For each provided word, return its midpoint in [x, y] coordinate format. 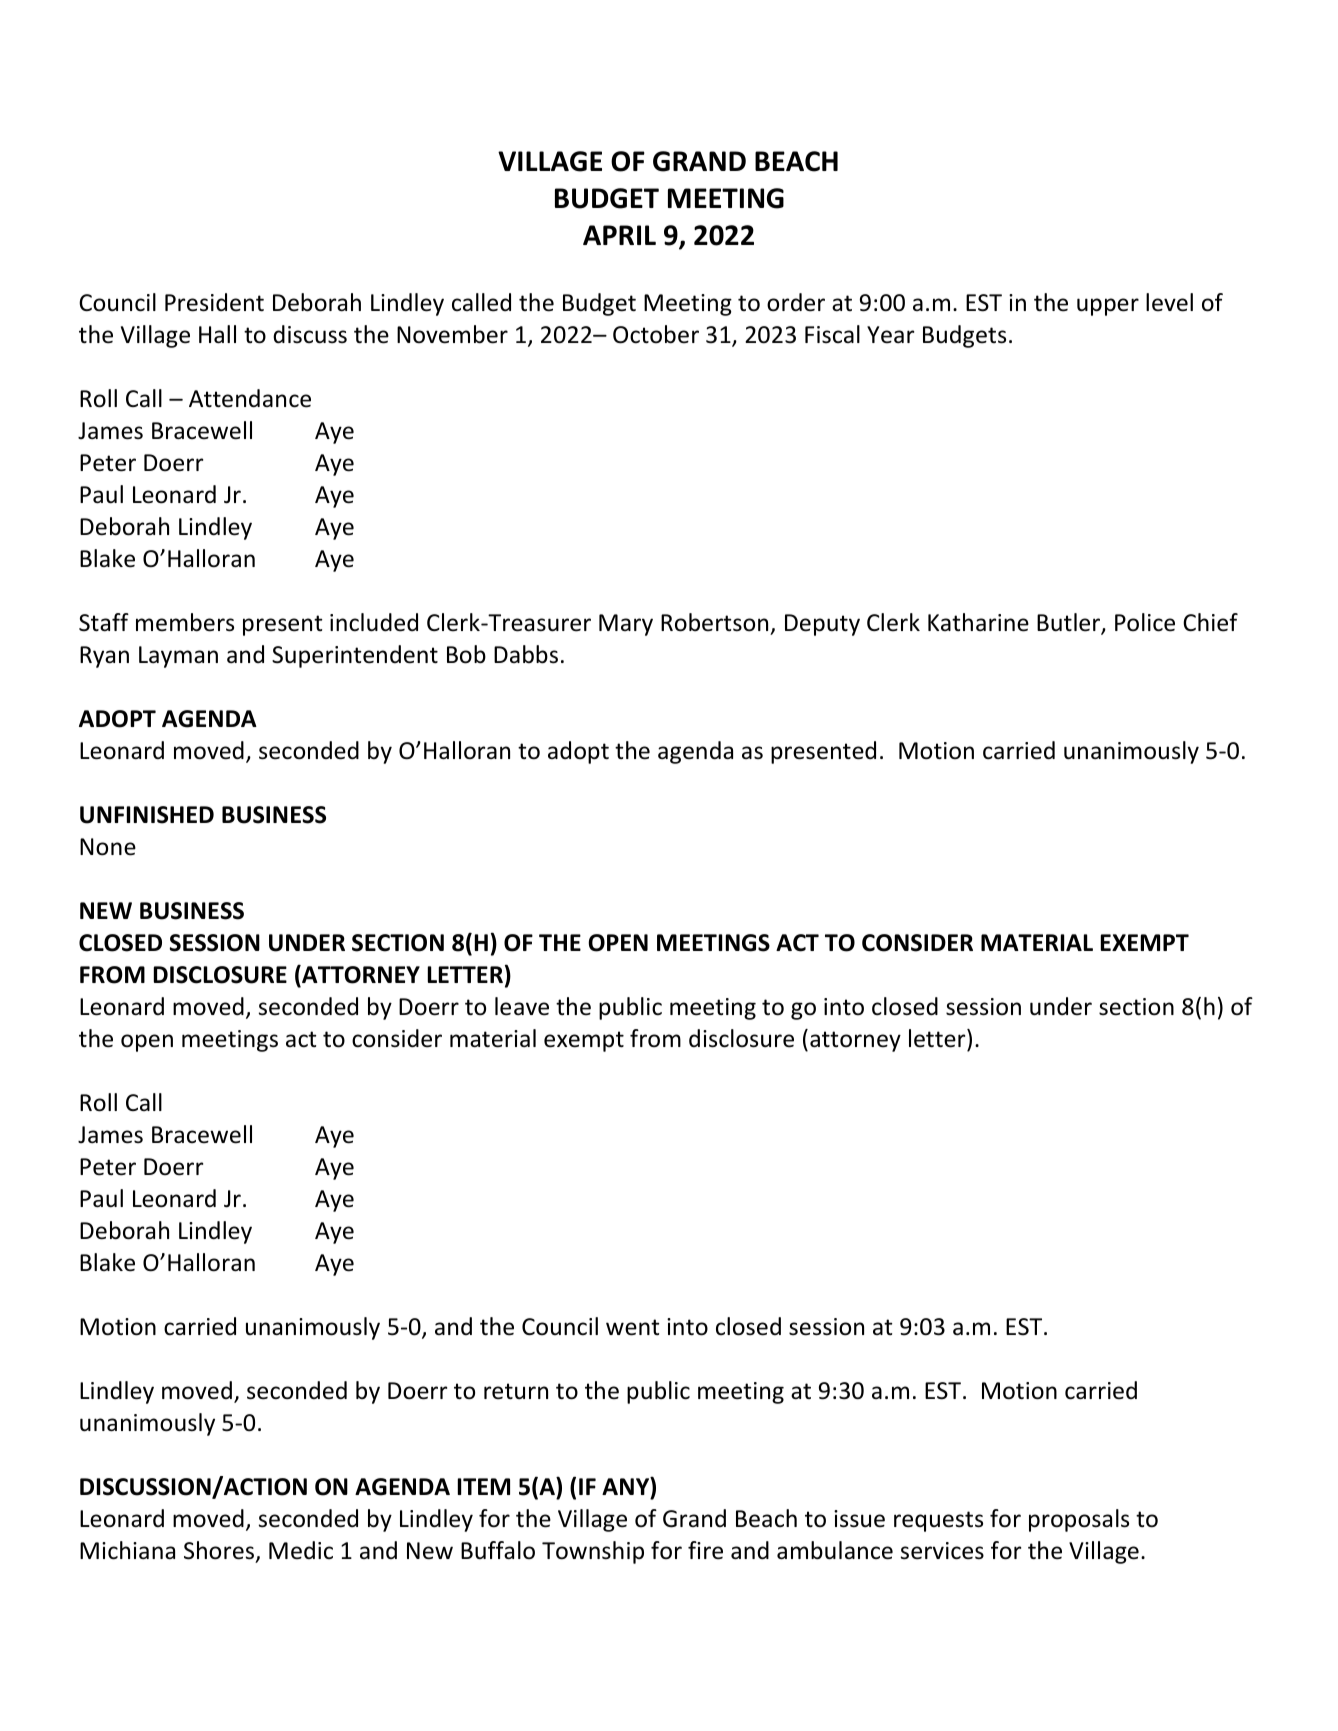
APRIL [619, 235]
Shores [220, 1551]
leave [522, 1006]
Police [1145, 622]
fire [705, 1550]
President [214, 302]
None [108, 847]
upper [1108, 307]
